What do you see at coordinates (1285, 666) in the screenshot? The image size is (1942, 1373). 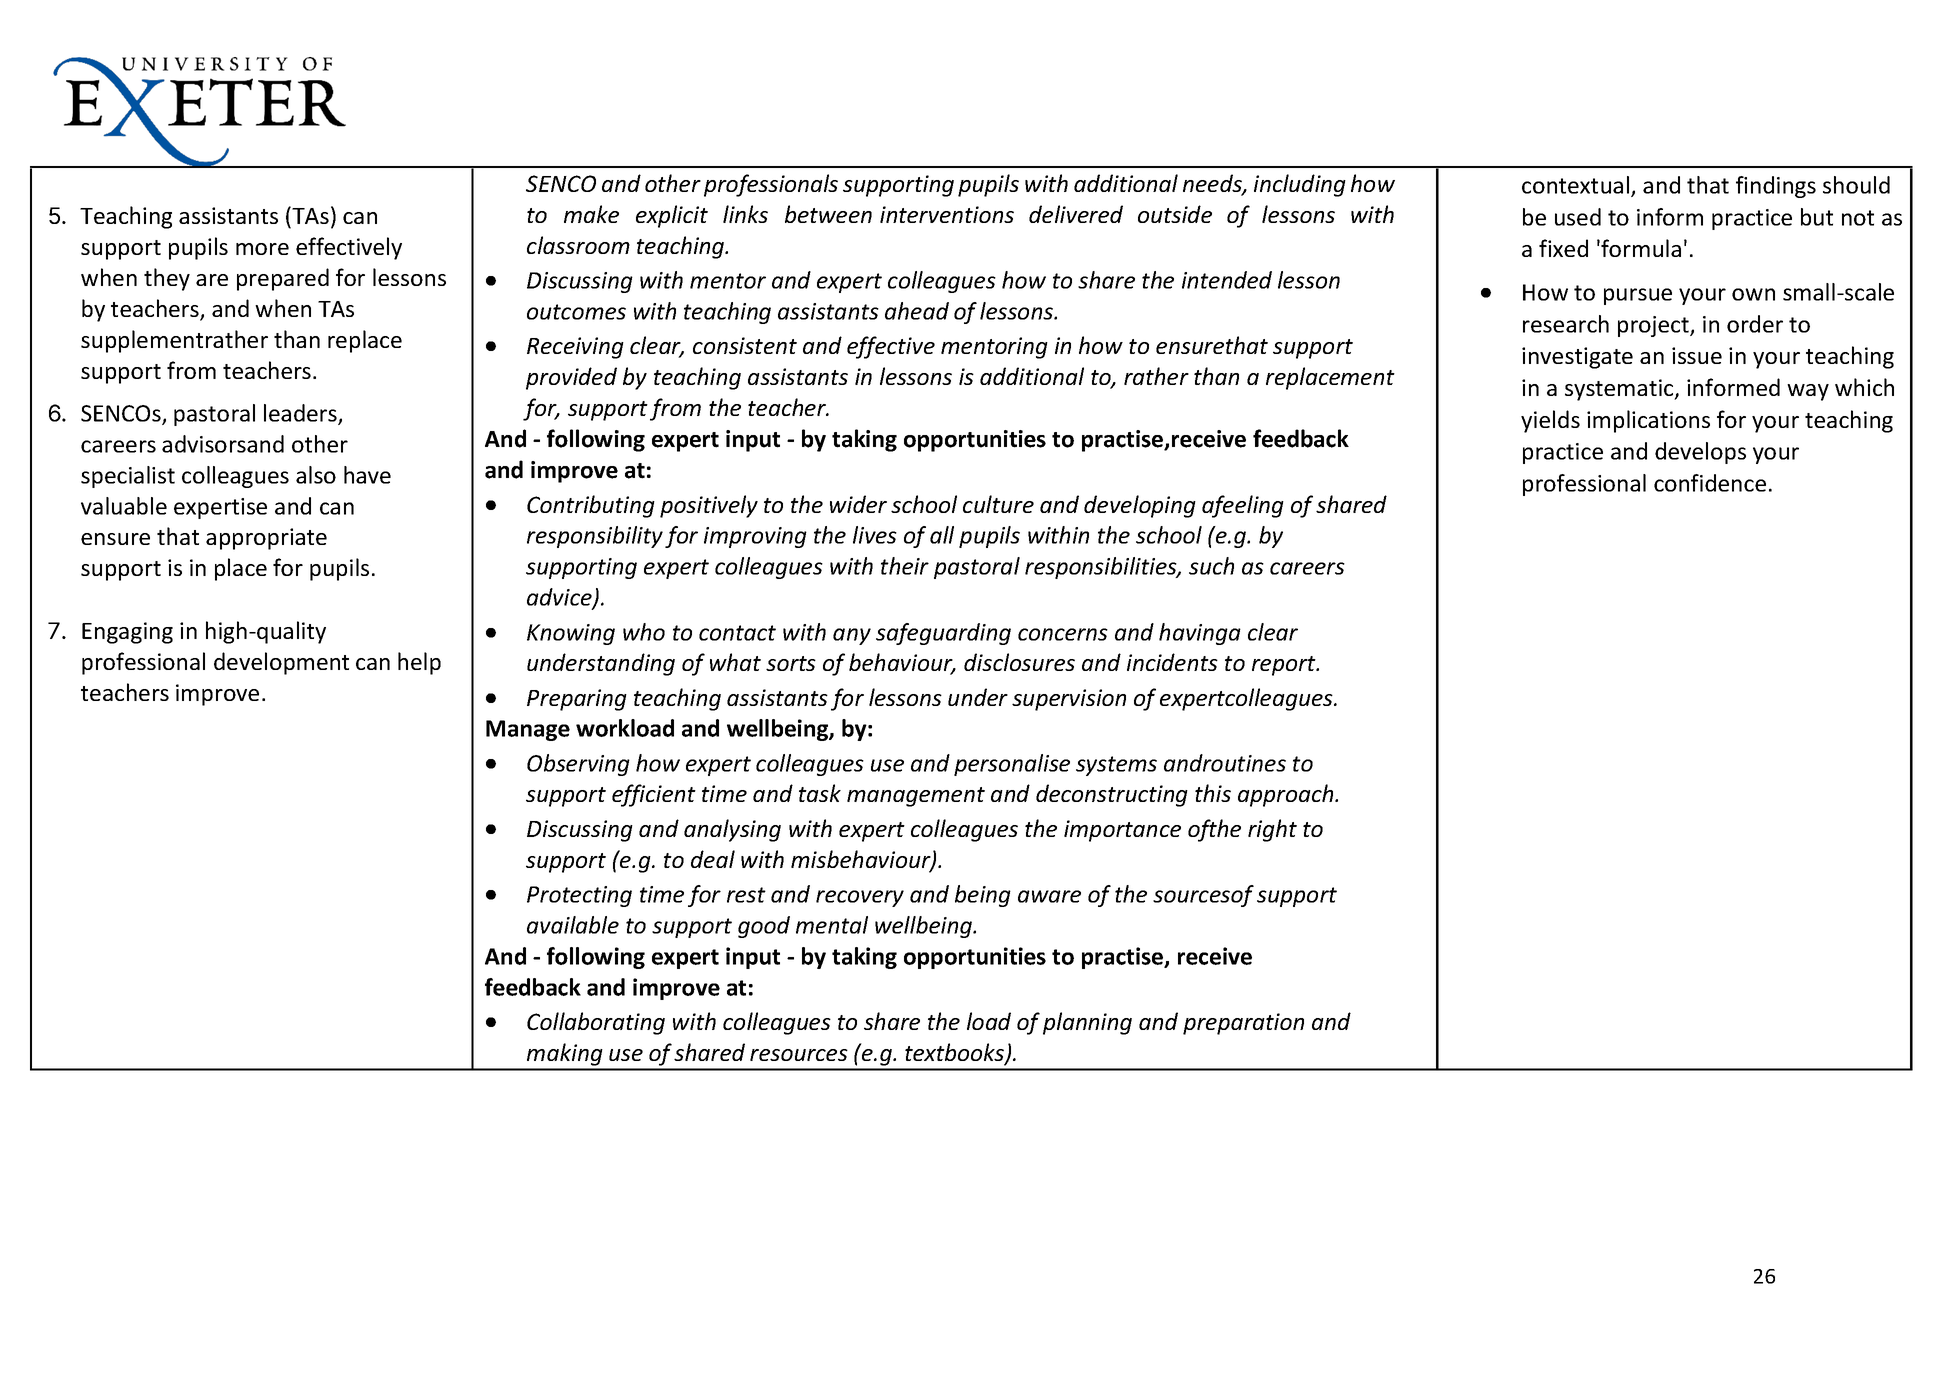 I see `report` at bounding box center [1285, 666].
